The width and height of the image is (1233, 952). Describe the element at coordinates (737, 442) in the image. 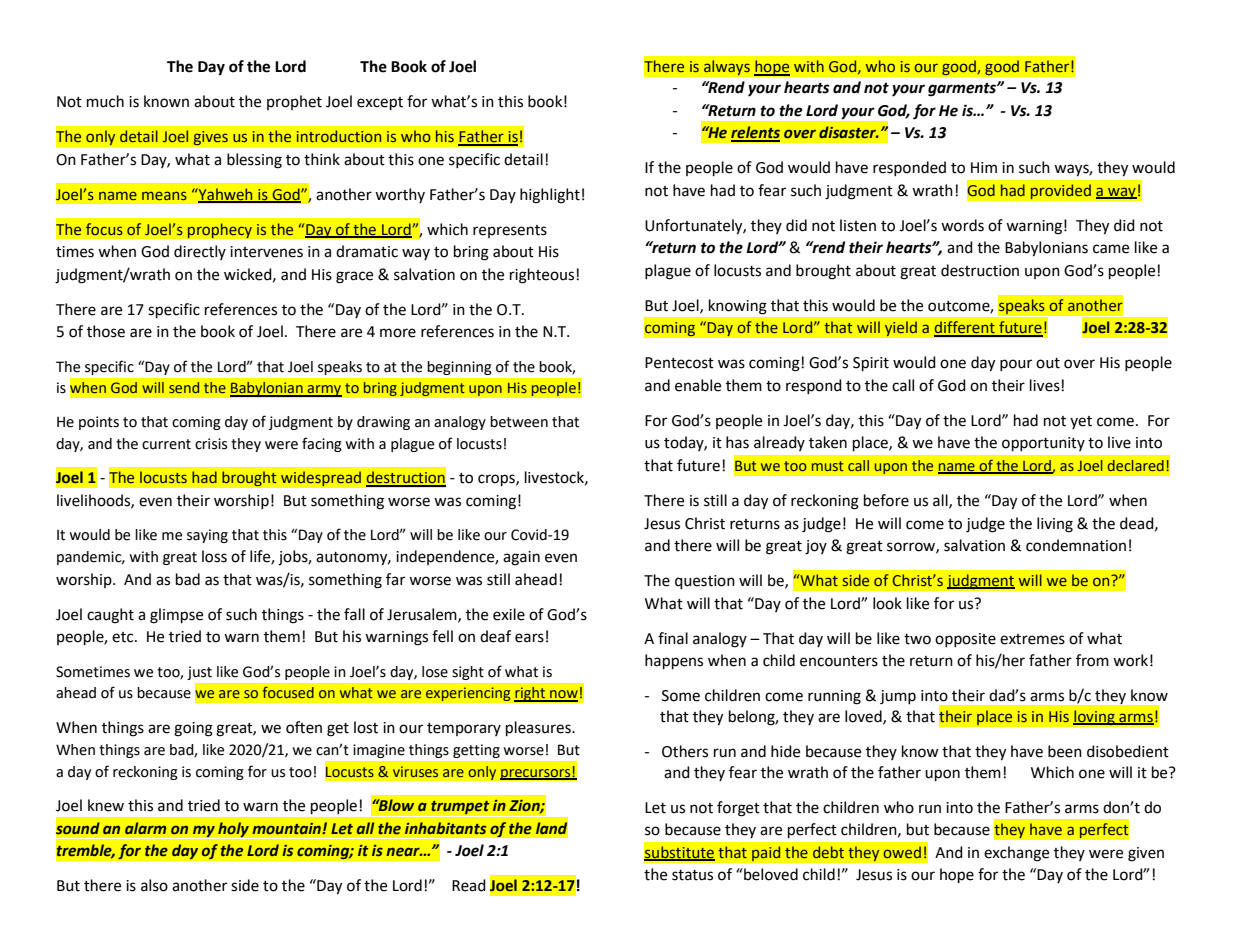

I see `has` at that location.
